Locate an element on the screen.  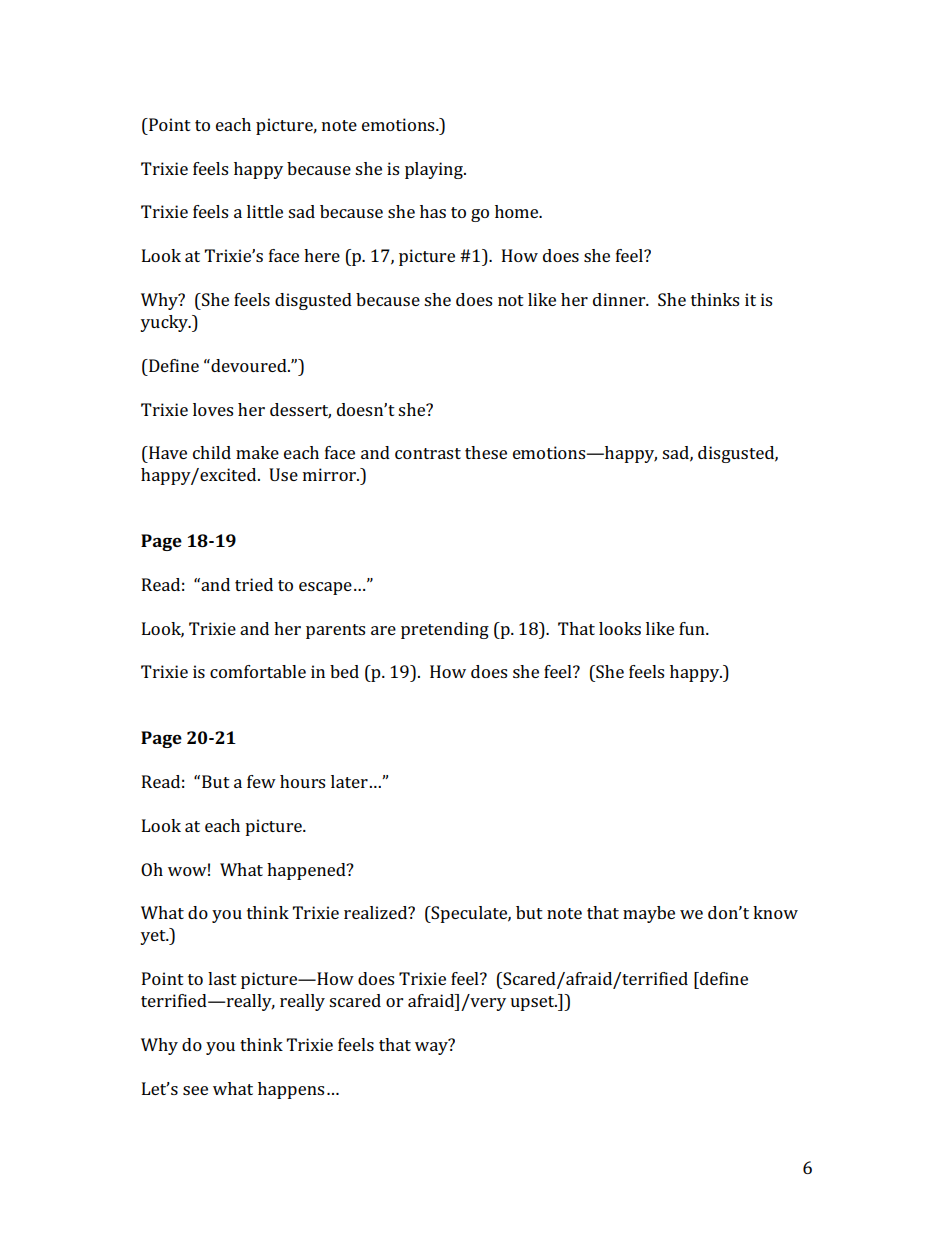
upset is located at coordinates (533, 1003).
